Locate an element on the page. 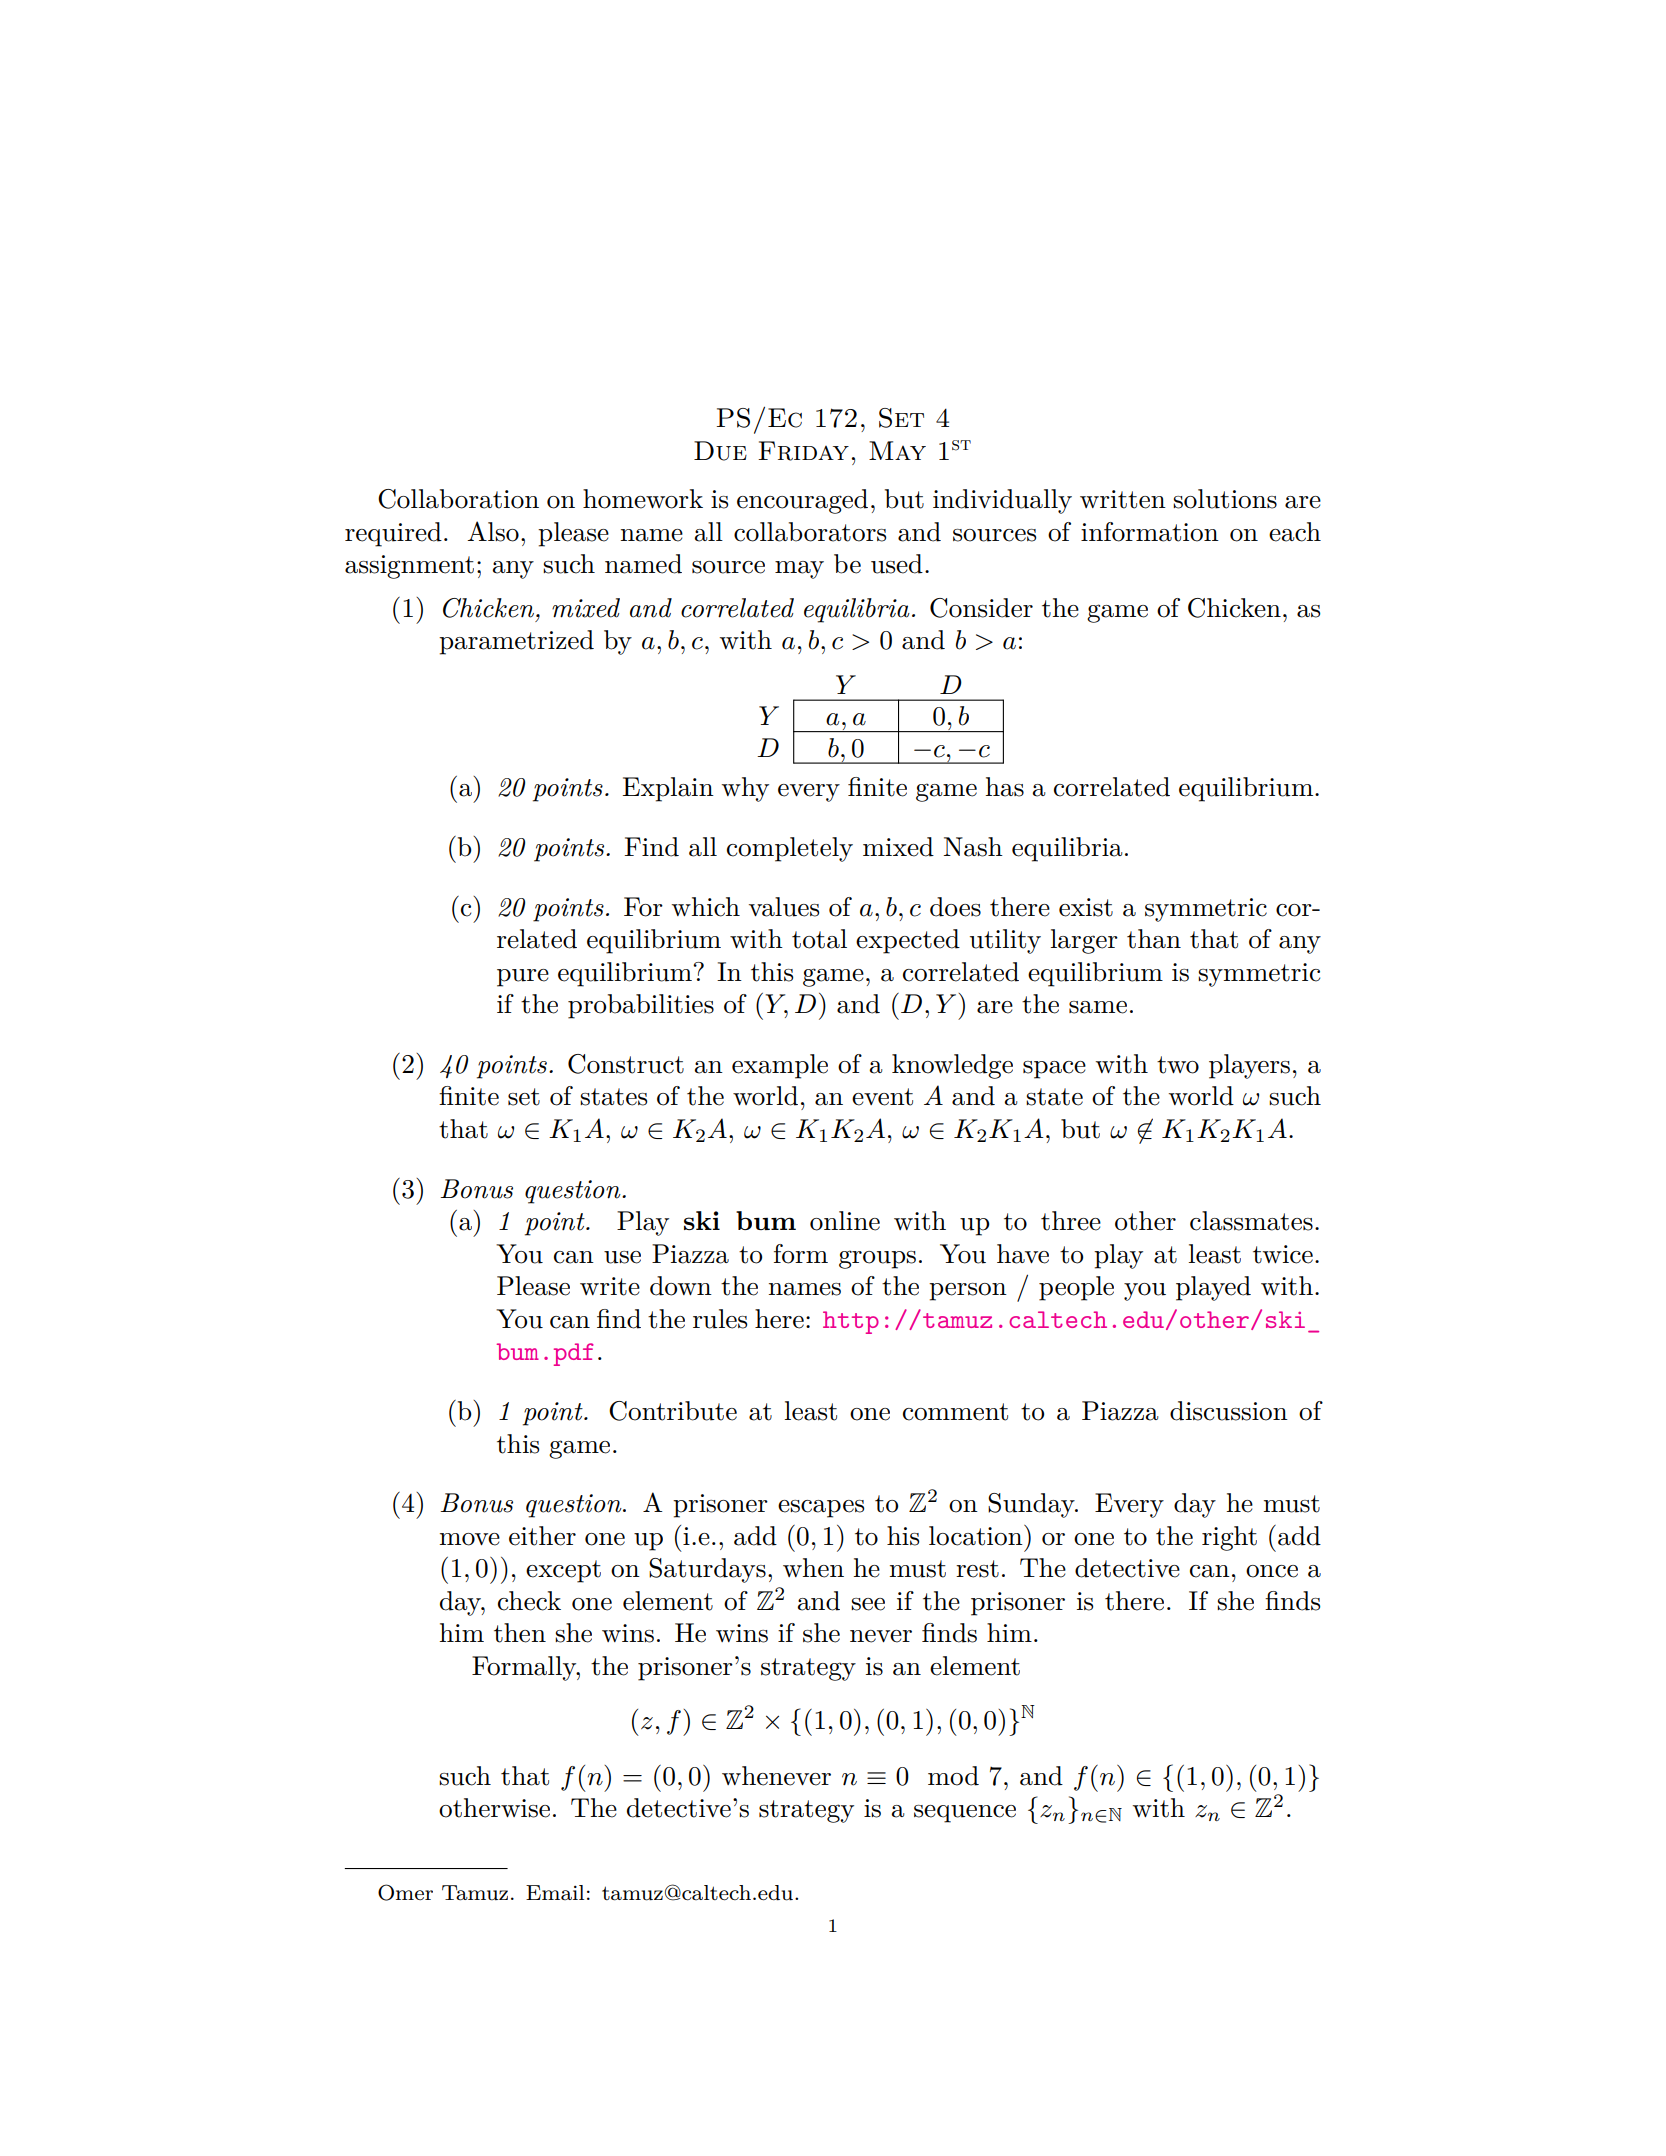 This image has height=2156, width=1666. Collaboration is located at coordinates (458, 499).
